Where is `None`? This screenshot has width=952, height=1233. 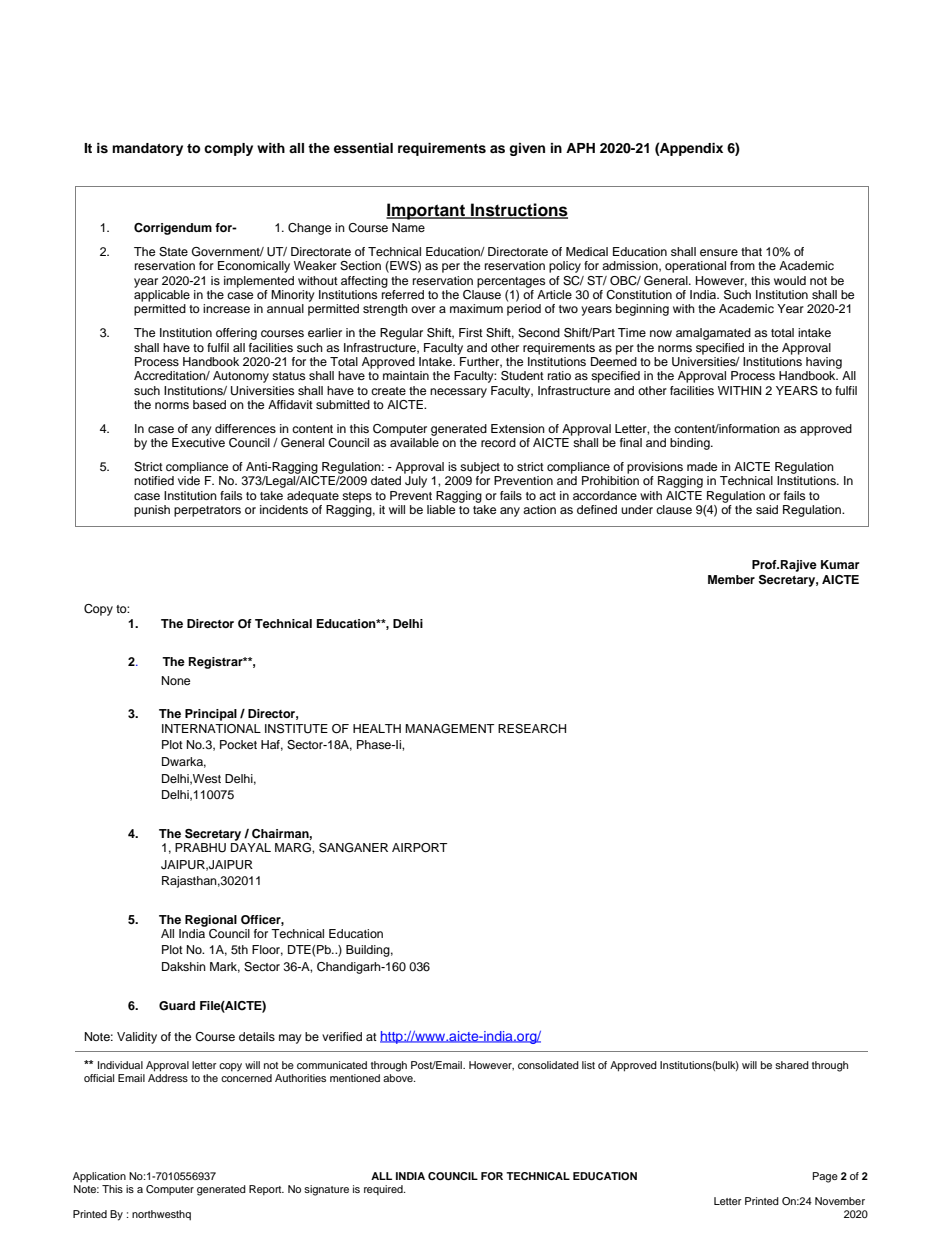
None is located at coordinates (176, 680).
